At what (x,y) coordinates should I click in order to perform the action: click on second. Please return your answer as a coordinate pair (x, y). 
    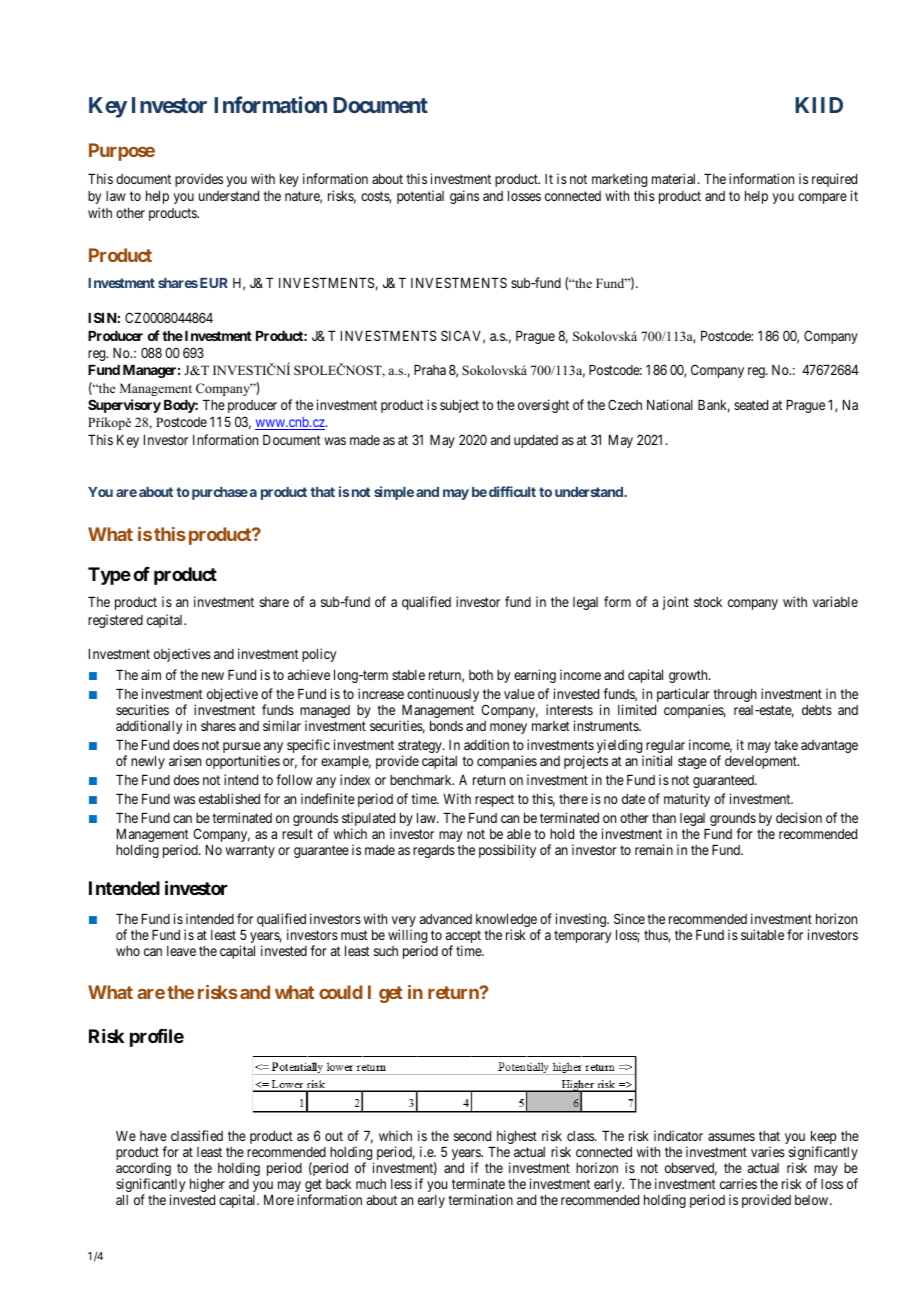
    Looking at the image, I should click on (472, 1136).
